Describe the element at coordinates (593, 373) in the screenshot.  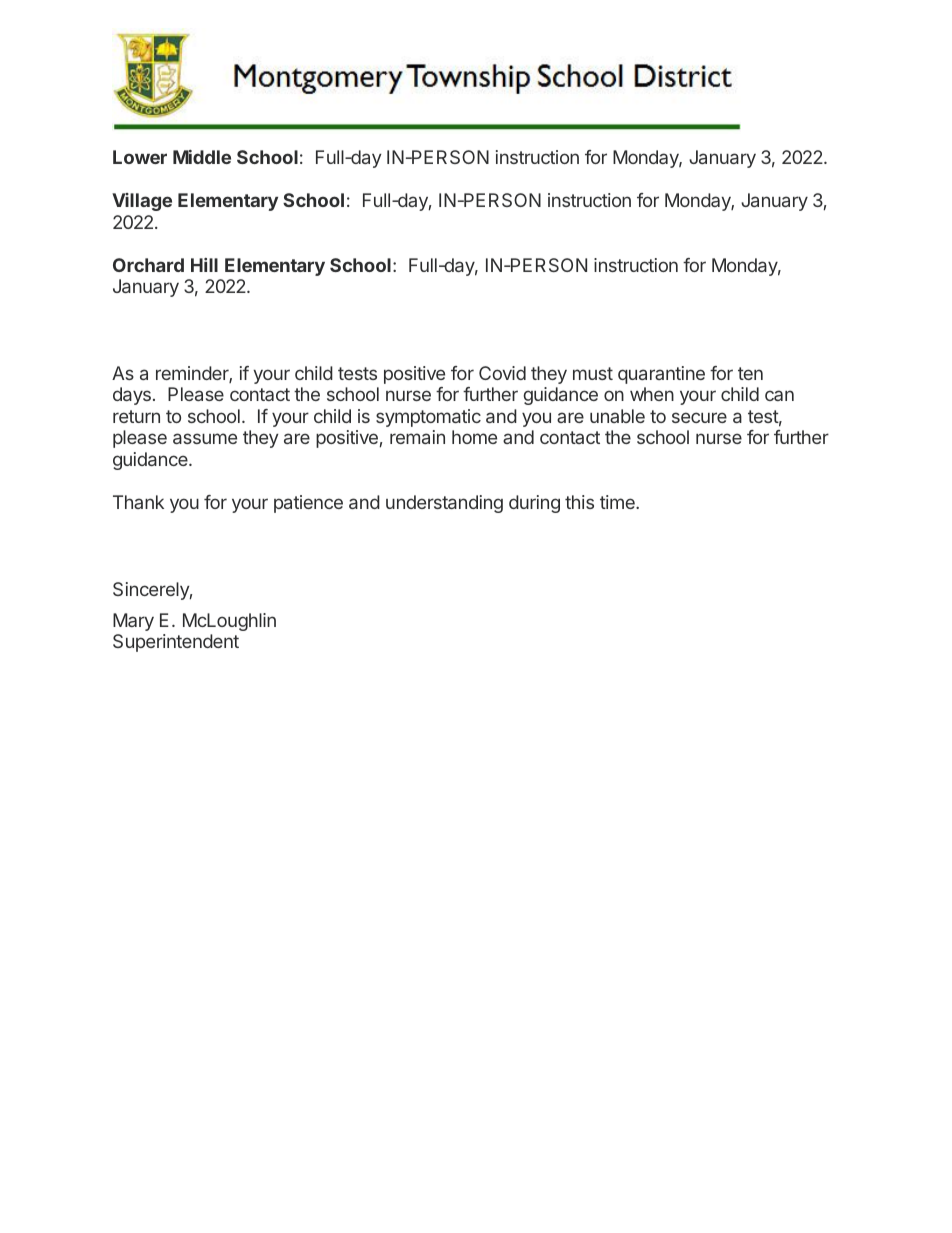
I see `must` at that location.
